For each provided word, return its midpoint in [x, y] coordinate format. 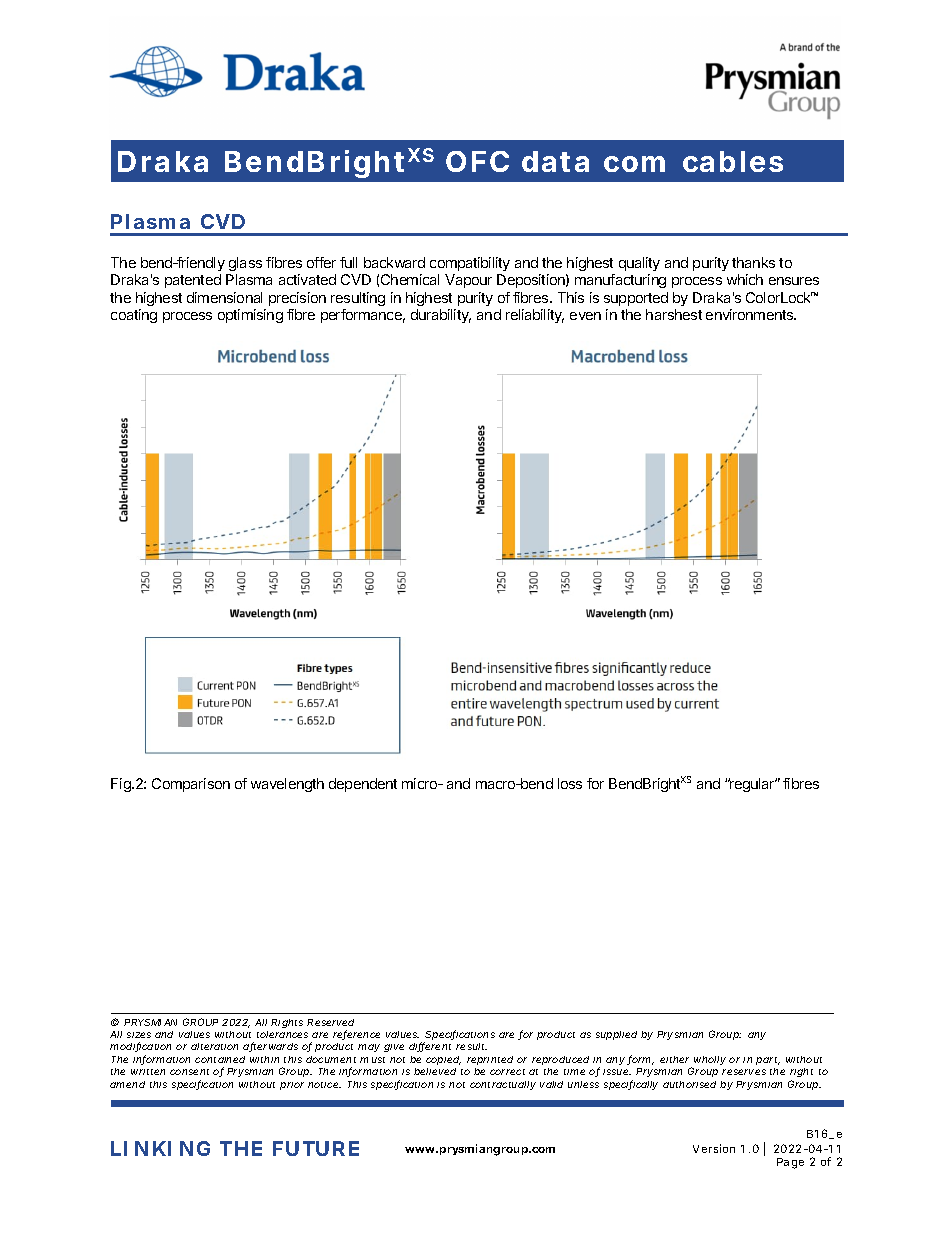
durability [441, 316]
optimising [250, 316]
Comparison [191, 785]
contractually [503, 1085]
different [430, 1047]
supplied [616, 1035]
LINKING [160, 1148]
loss [570, 783]
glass [245, 264]
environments [751, 314]
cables [733, 161]
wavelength [287, 785]
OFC [477, 161]
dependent [363, 785]
